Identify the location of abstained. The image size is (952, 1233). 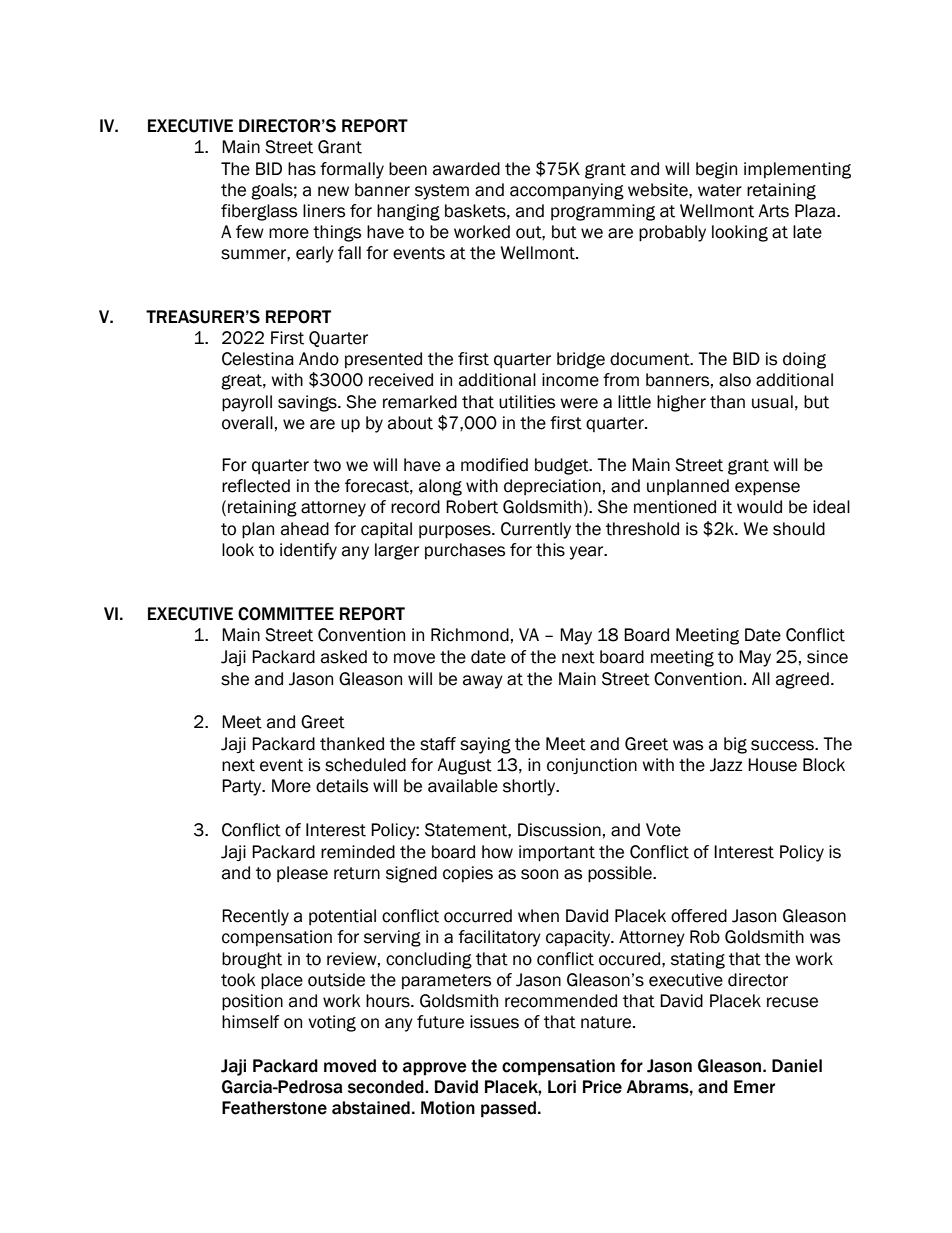
(371, 1108).
